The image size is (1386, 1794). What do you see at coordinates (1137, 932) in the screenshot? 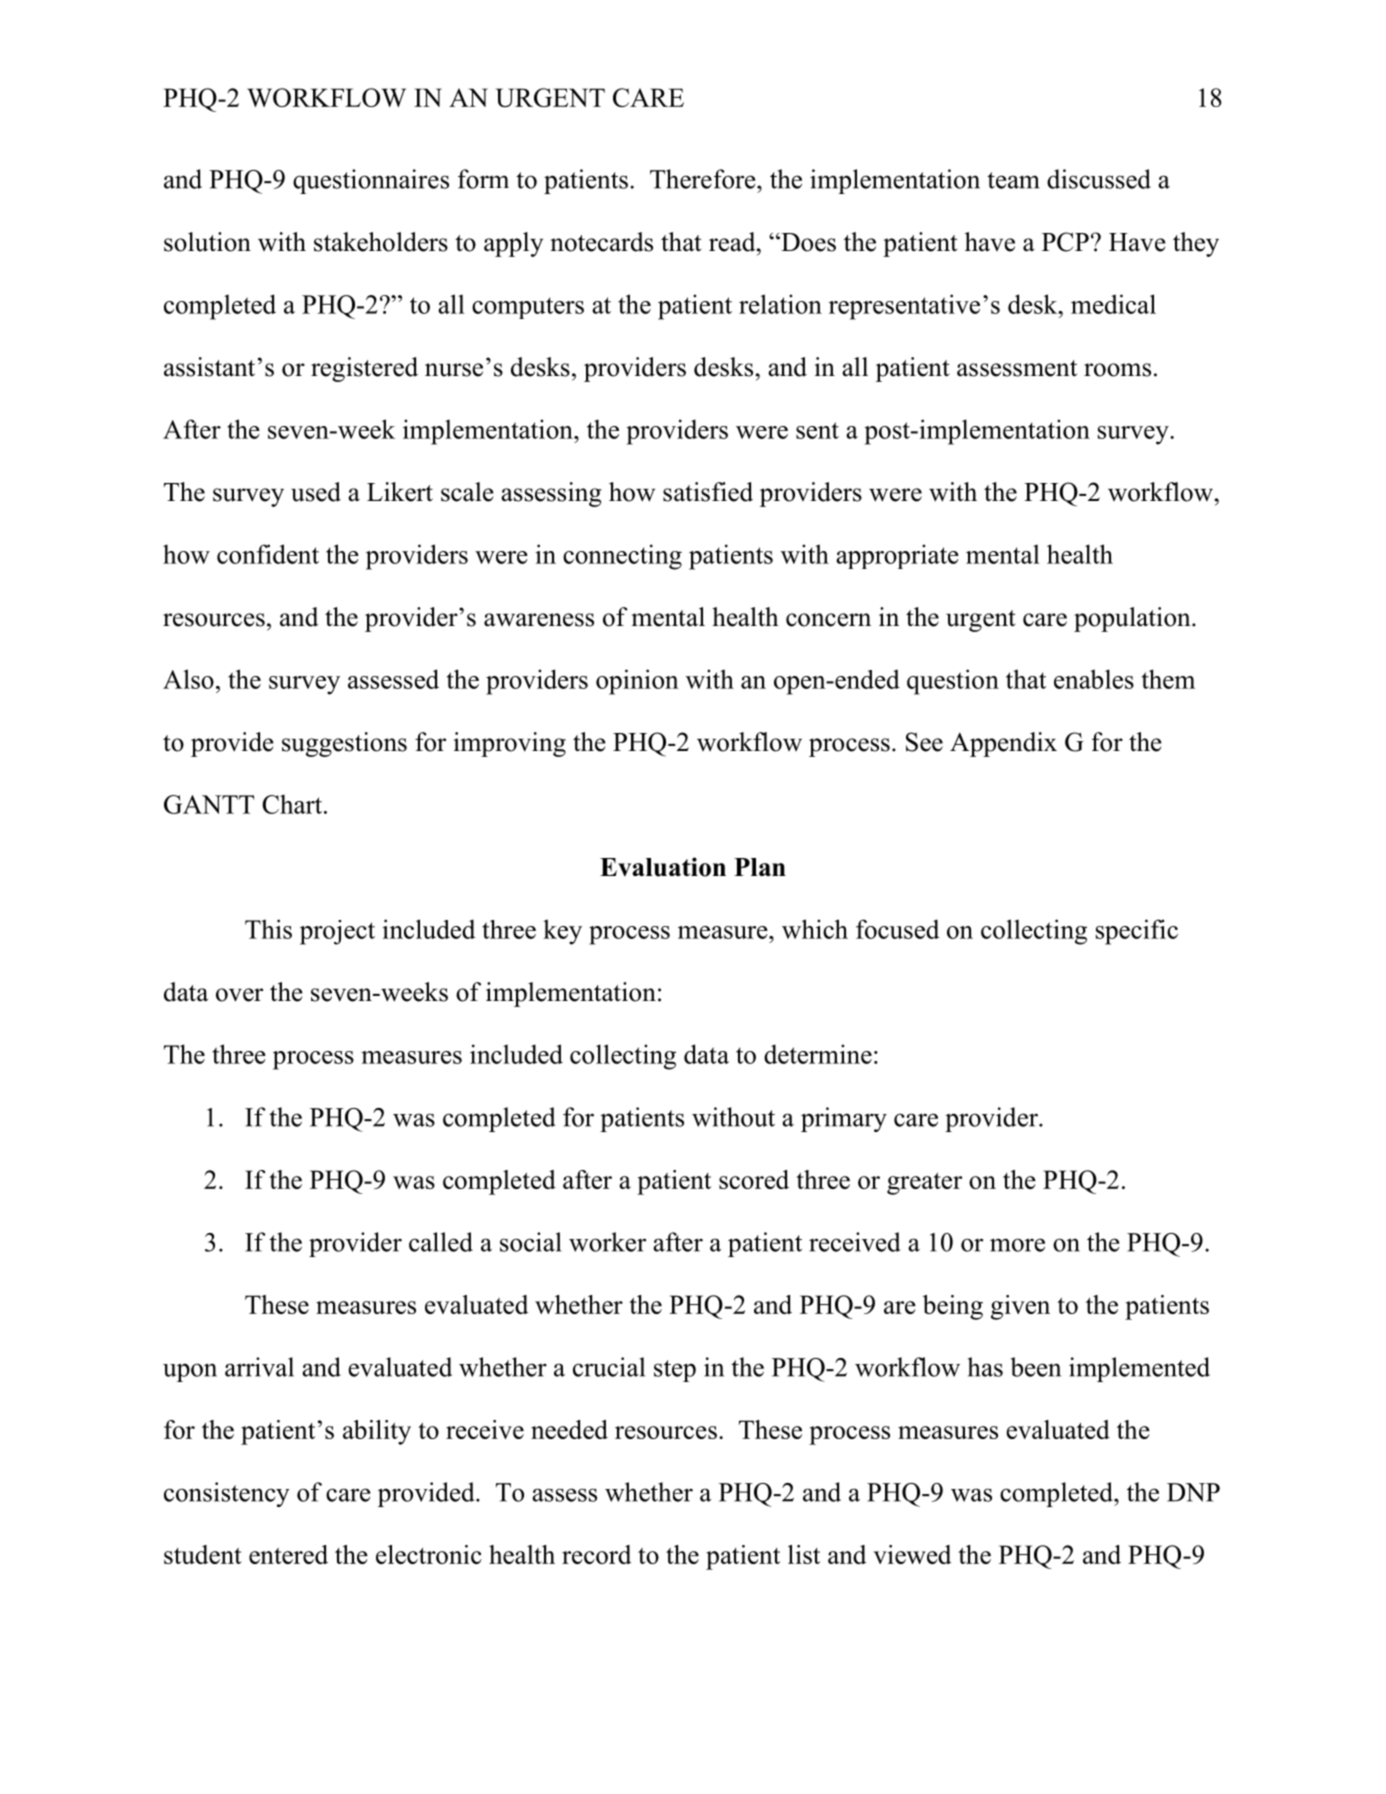
I see `specific` at bounding box center [1137, 932].
